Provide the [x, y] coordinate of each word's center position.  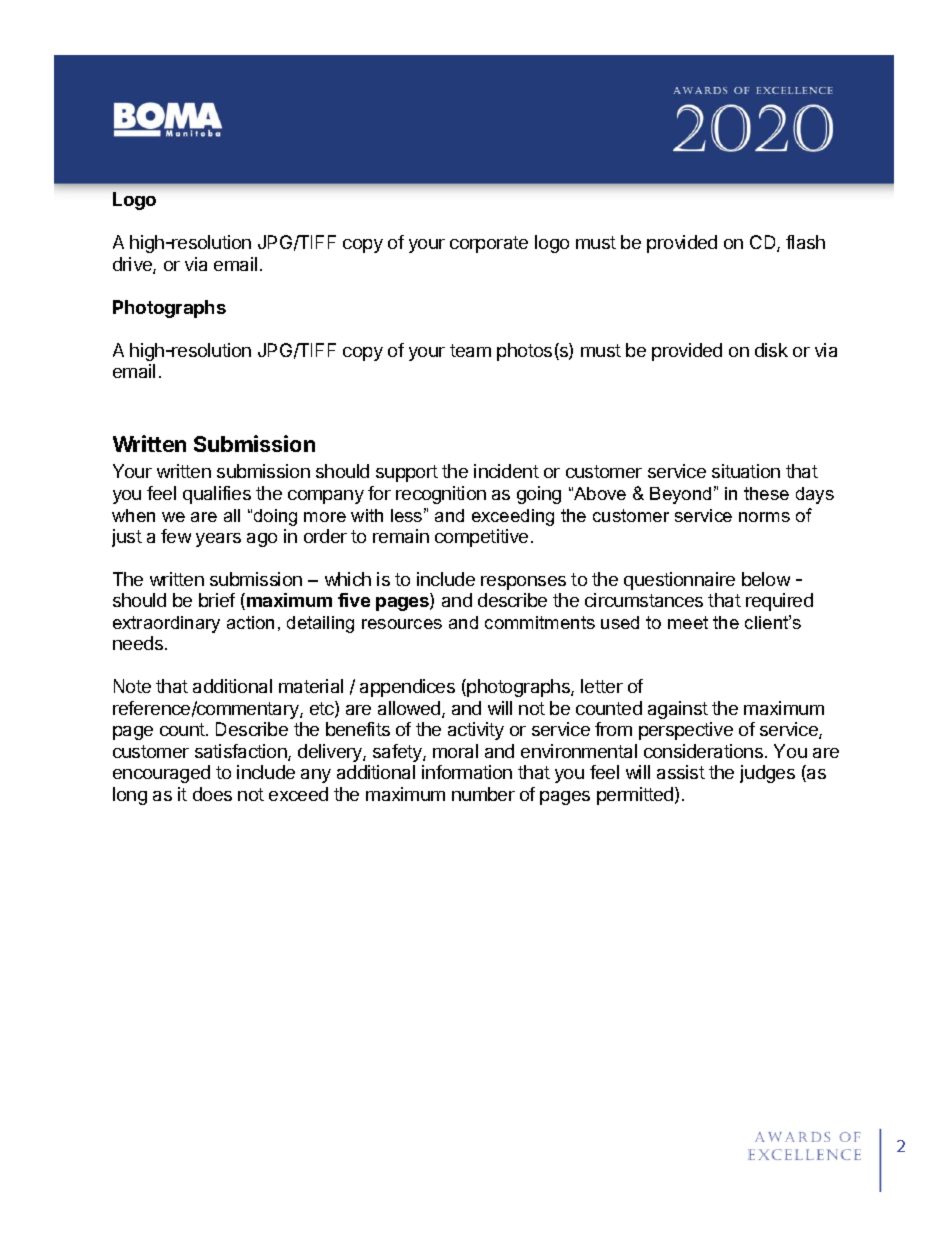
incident [506, 471]
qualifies [217, 495]
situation [746, 471]
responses [523, 583]
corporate [489, 244]
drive [133, 265]
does [212, 794]
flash [805, 242]
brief [217, 600]
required [779, 602]
